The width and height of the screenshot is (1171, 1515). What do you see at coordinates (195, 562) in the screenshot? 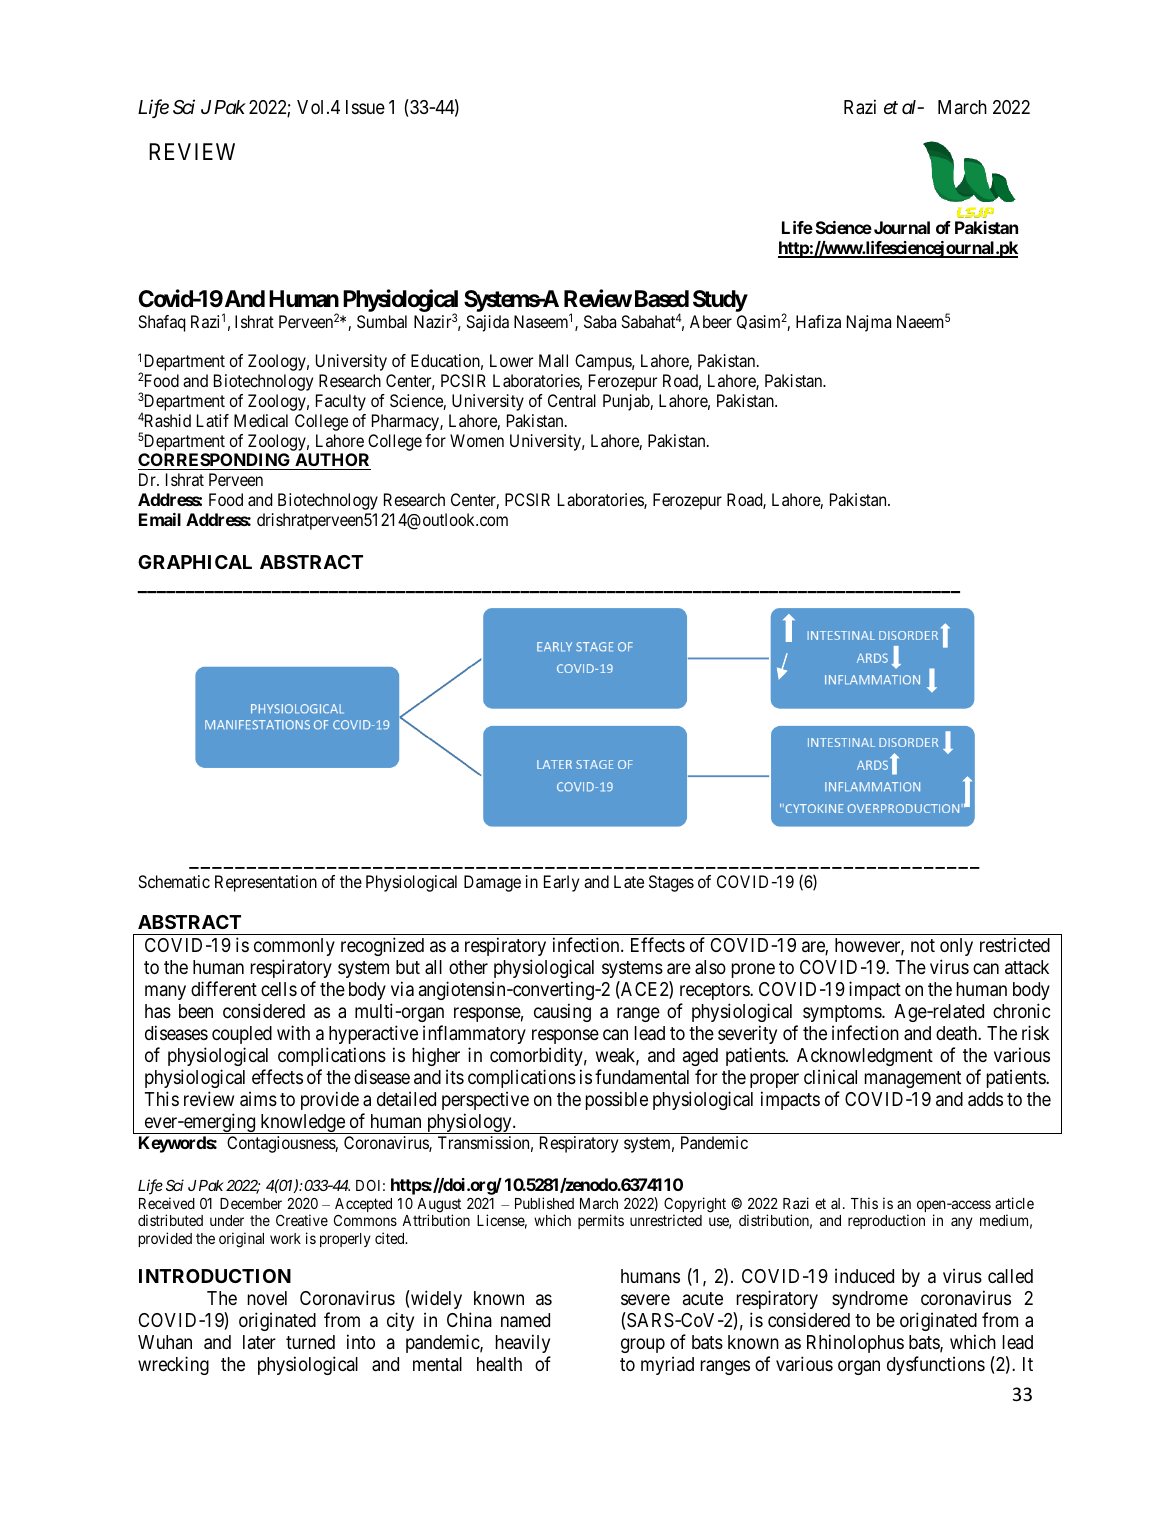
I see `GRAPHICAL` at bounding box center [195, 562].
